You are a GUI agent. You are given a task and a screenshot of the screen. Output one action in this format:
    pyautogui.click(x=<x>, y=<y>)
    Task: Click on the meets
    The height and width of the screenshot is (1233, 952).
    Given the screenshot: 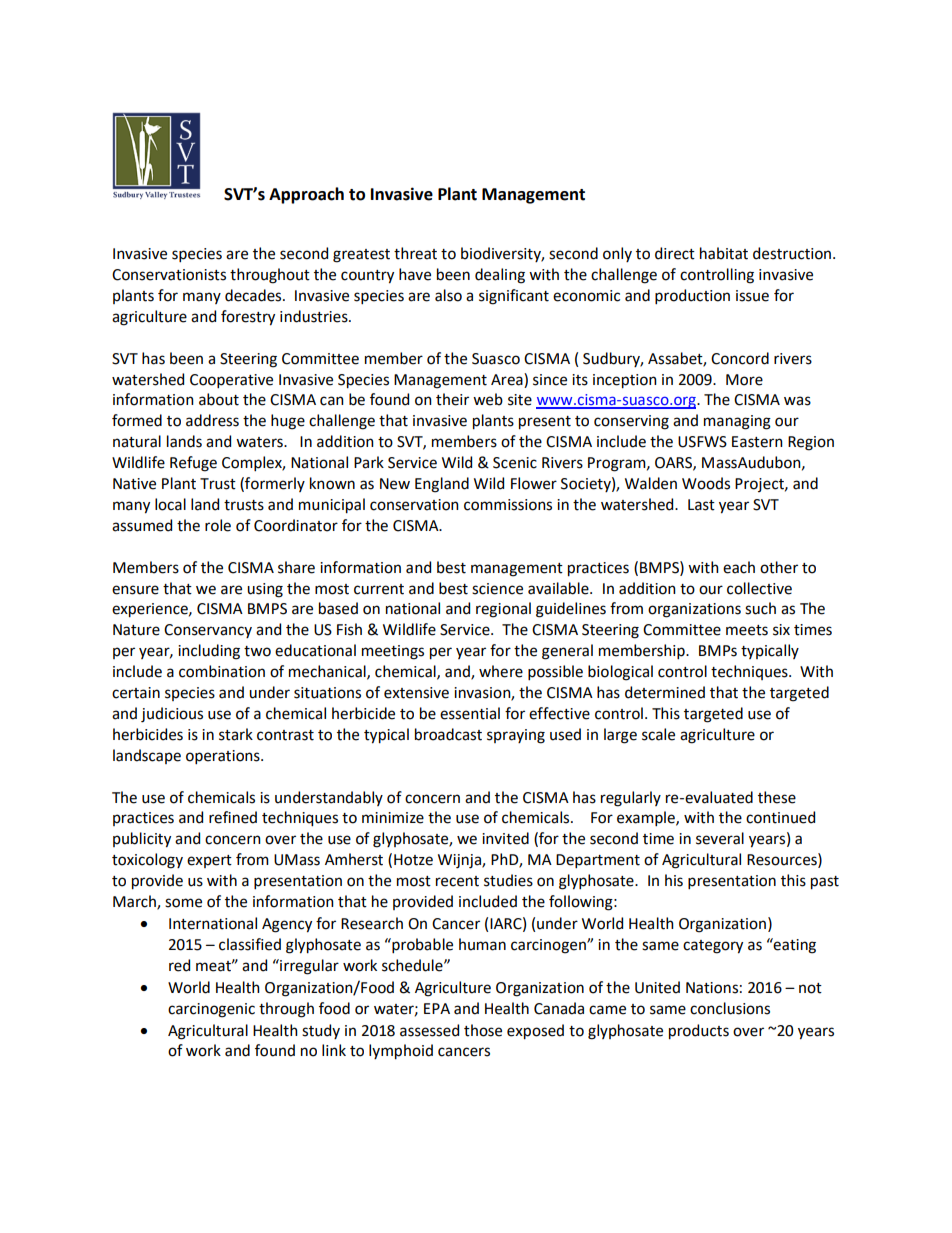 What is the action you would take?
    pyautogui.click(x=747, y=630)
